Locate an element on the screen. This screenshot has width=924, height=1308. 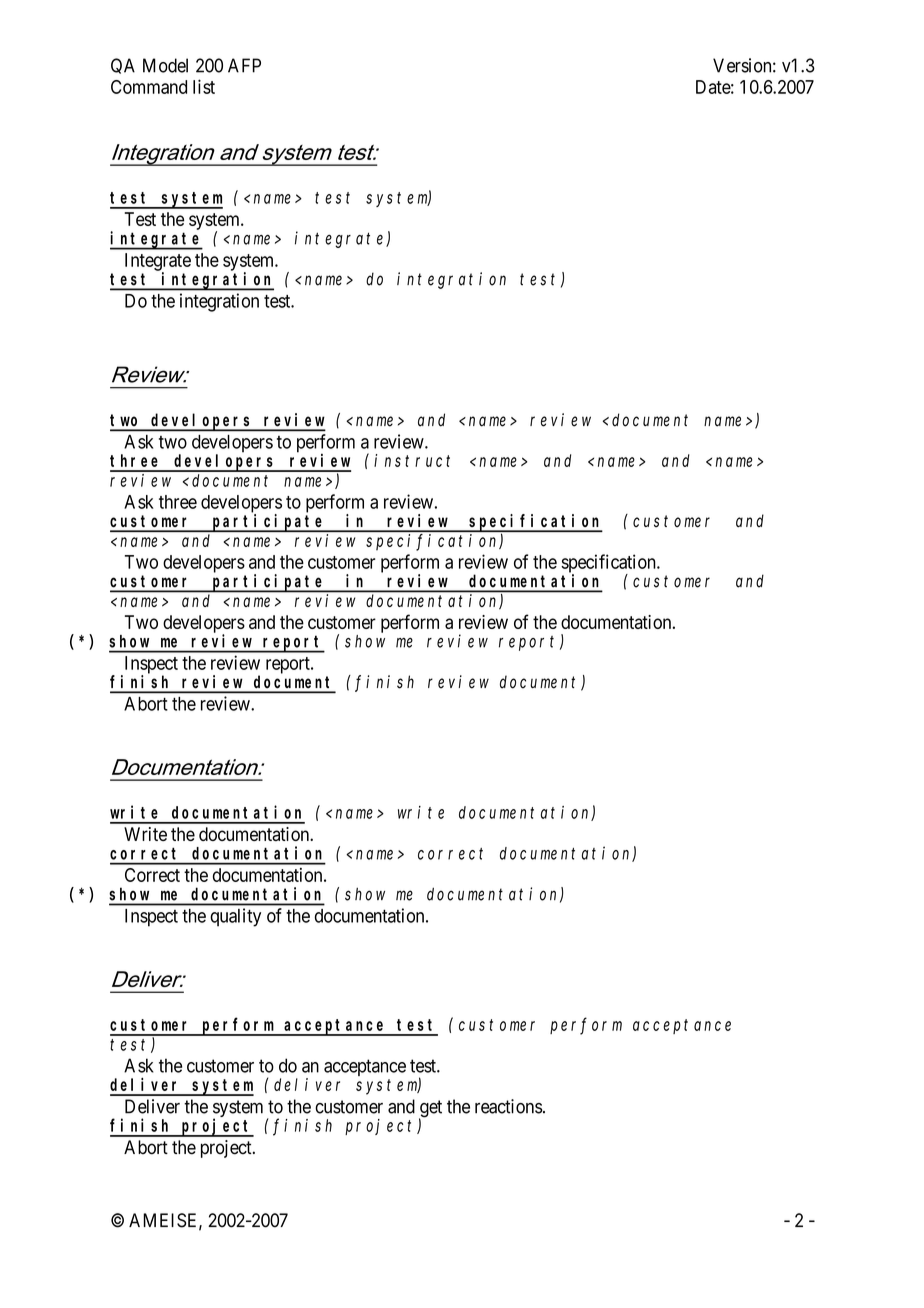
quality is located at coordinates (235, 917).
